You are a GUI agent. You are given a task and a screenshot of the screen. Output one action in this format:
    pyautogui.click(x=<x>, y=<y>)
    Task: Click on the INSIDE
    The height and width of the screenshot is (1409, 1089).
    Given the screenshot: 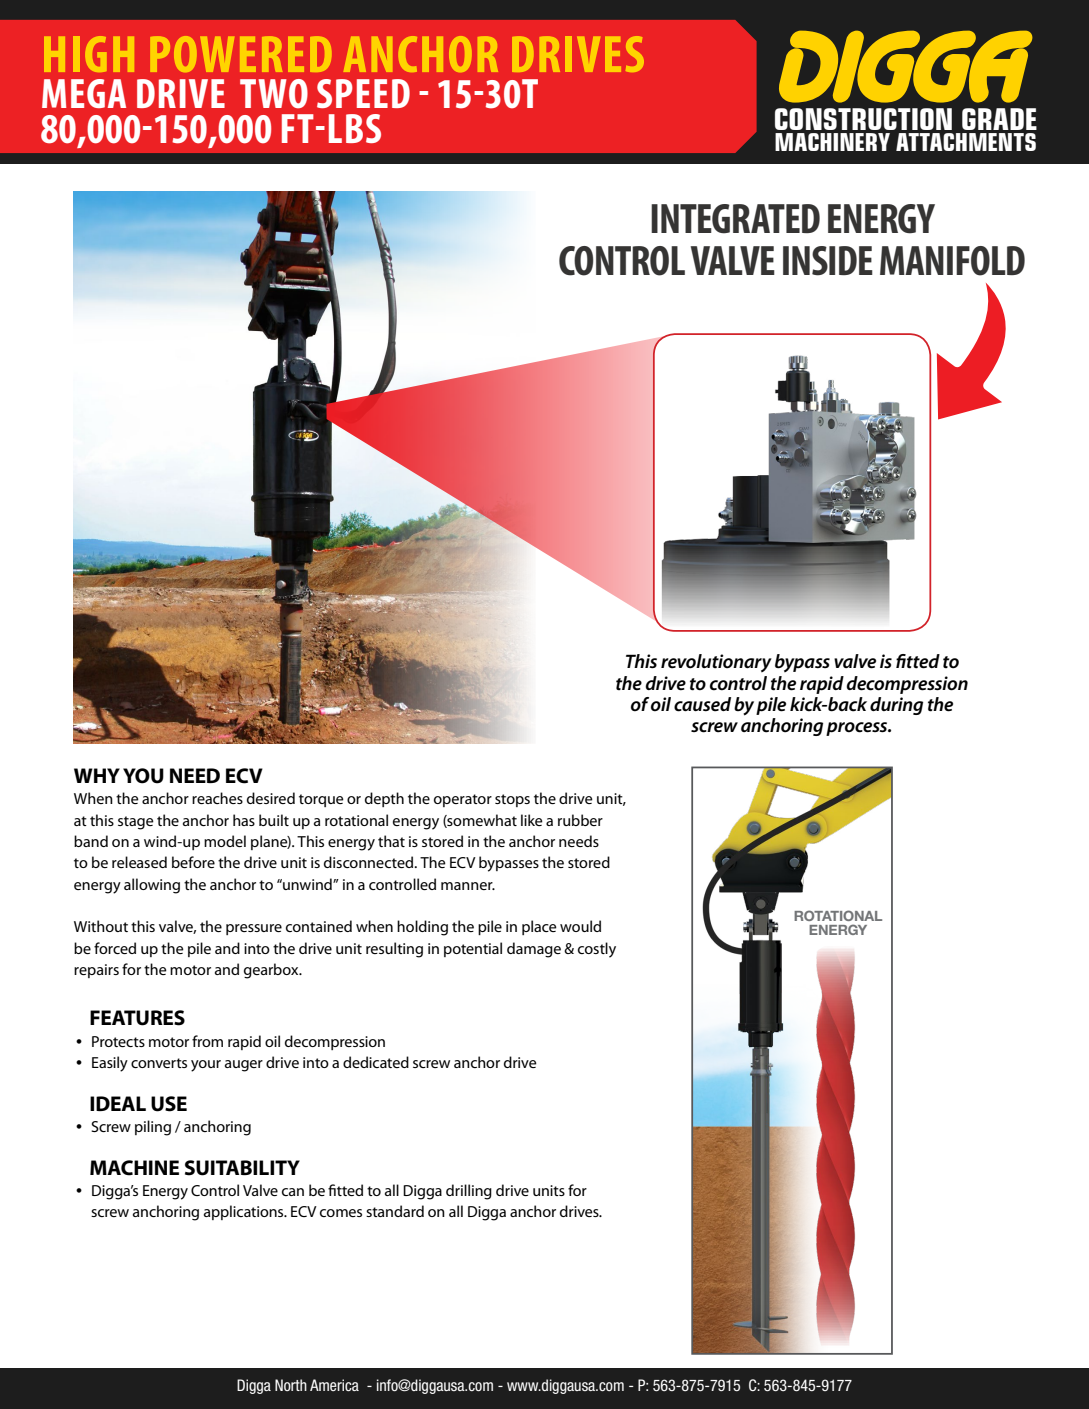 What is the action you would take?
    pyautogui.click(x=828, y=261)
